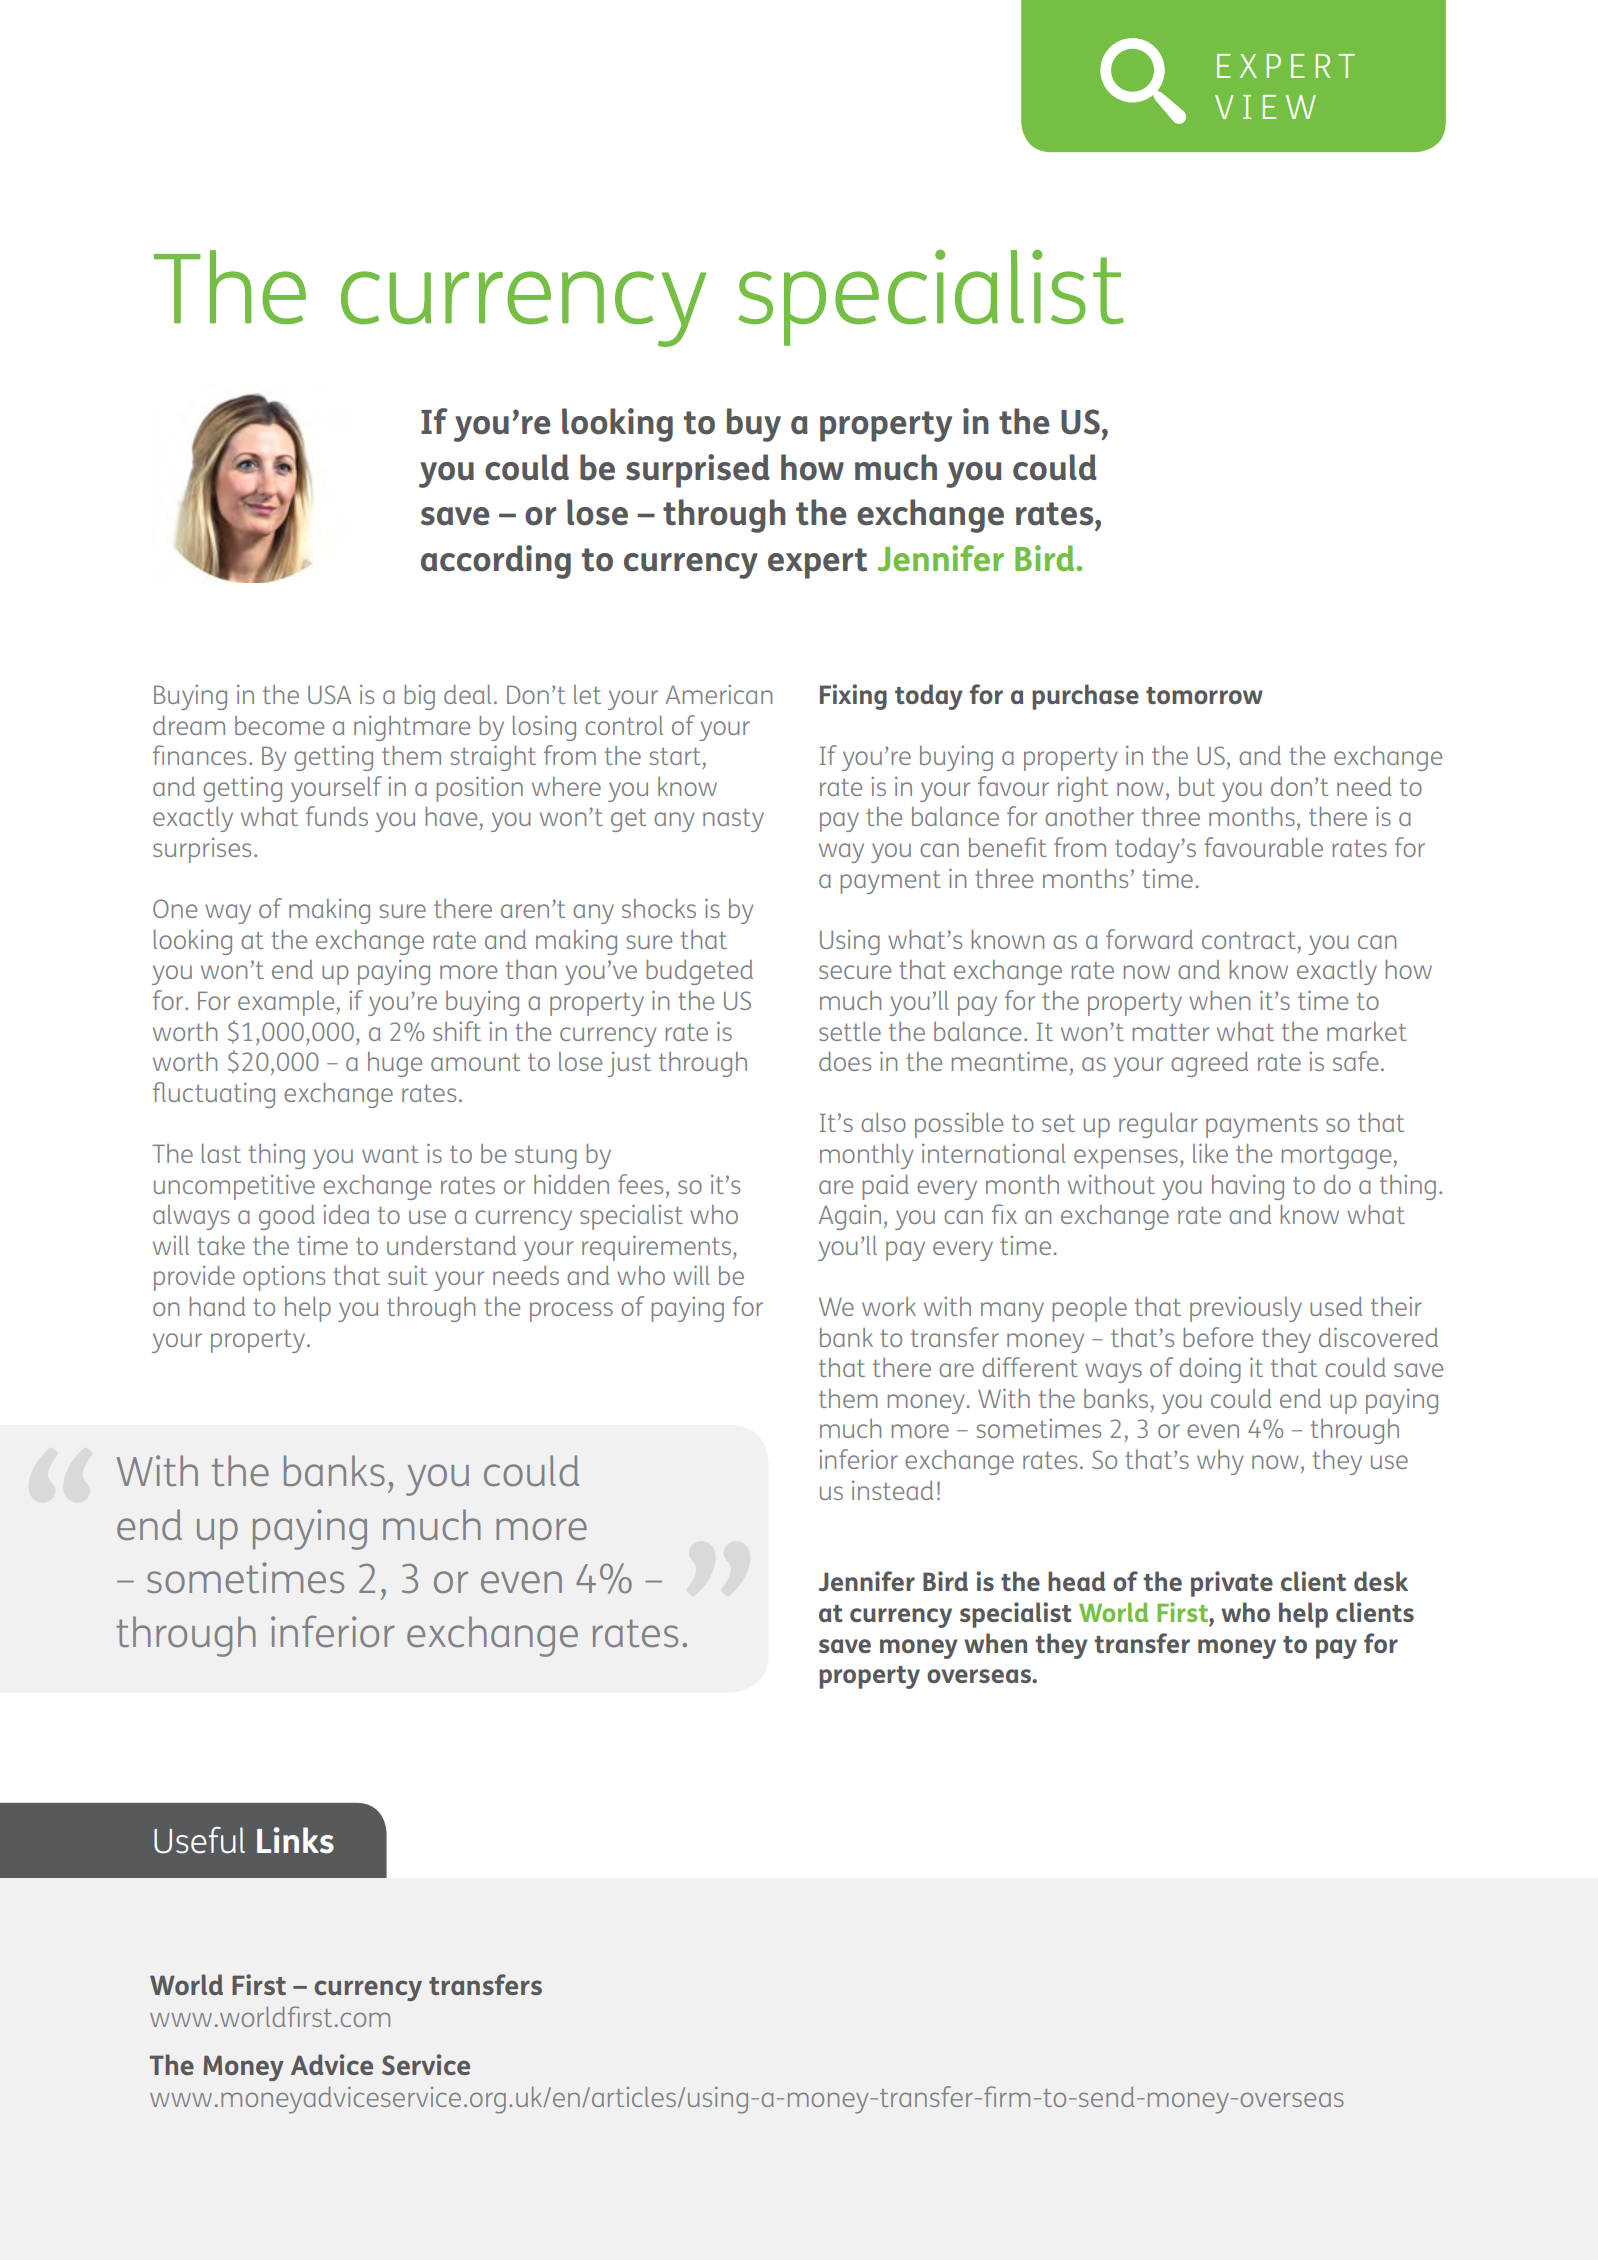 The width and height of the screenshot is (1598, 2260). I want to click on Again, so click(850, 1217).
